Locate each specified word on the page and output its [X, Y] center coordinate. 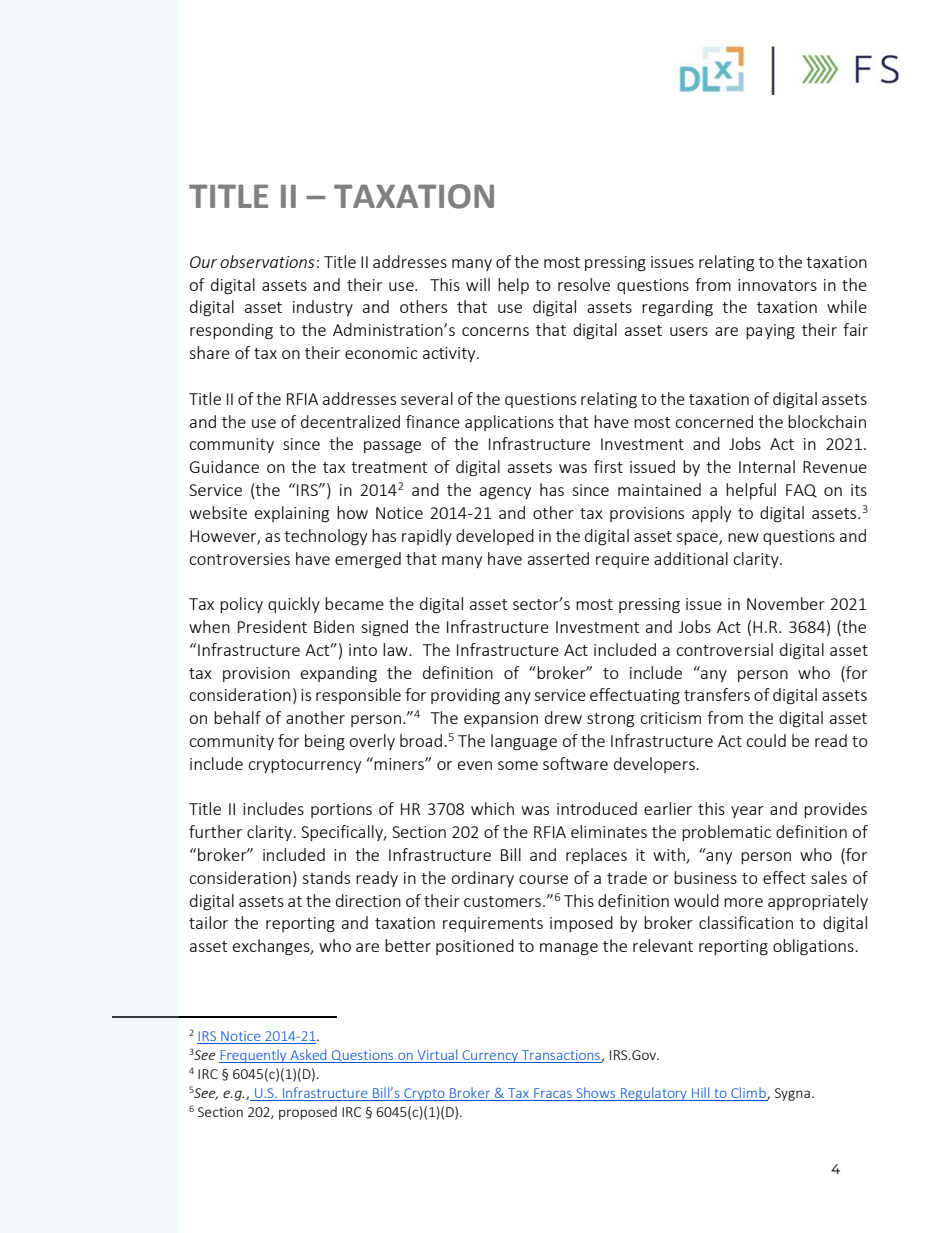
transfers [717, 694]
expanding [339, 674]
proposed [308, 1113]
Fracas [553, 1093]
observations [267, 261]
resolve [584, 284]
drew [563, 717]
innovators [777, 285]
